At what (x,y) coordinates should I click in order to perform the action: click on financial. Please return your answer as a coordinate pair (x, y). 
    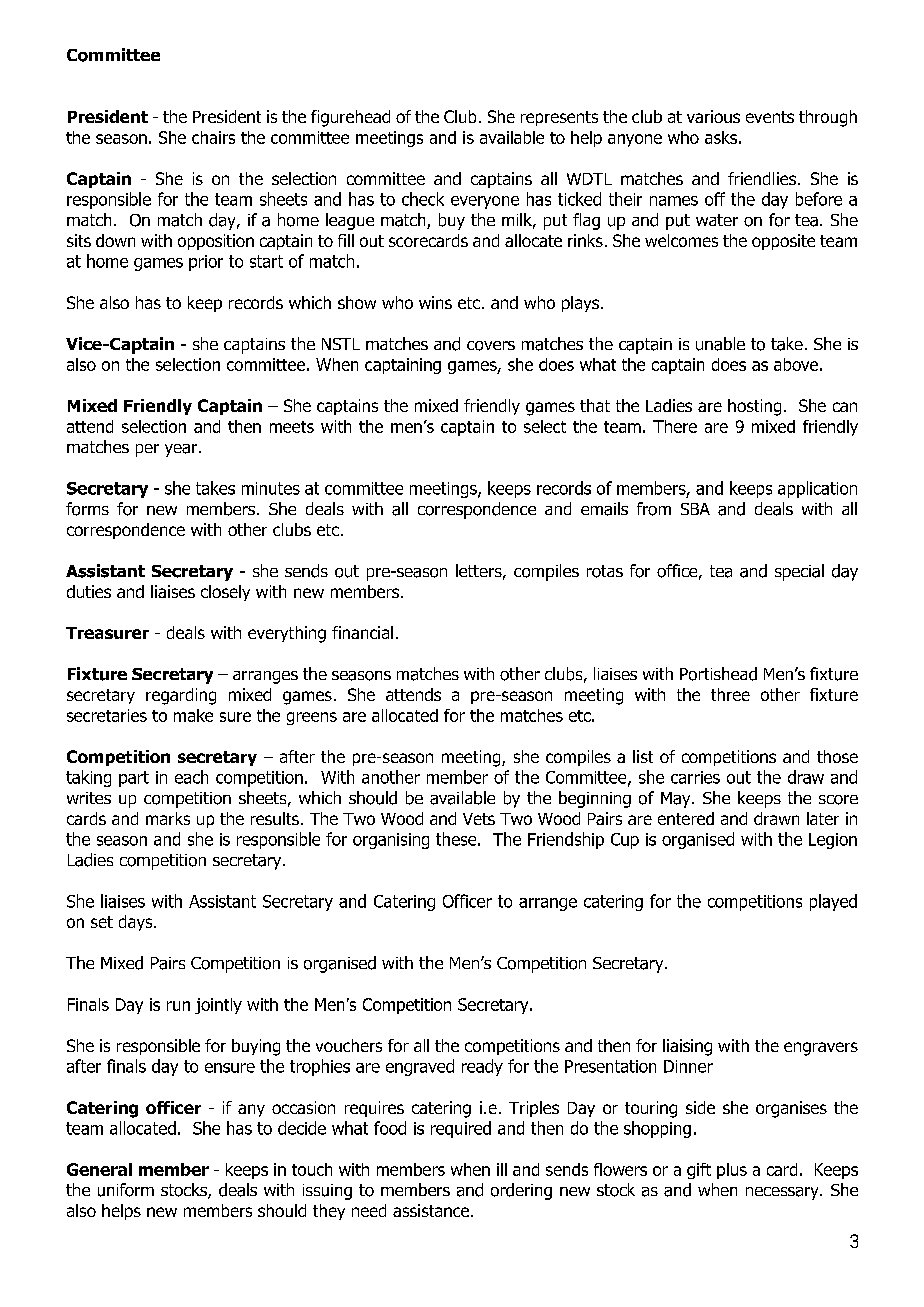
    Looking at the image, I should click on (362, 632).
